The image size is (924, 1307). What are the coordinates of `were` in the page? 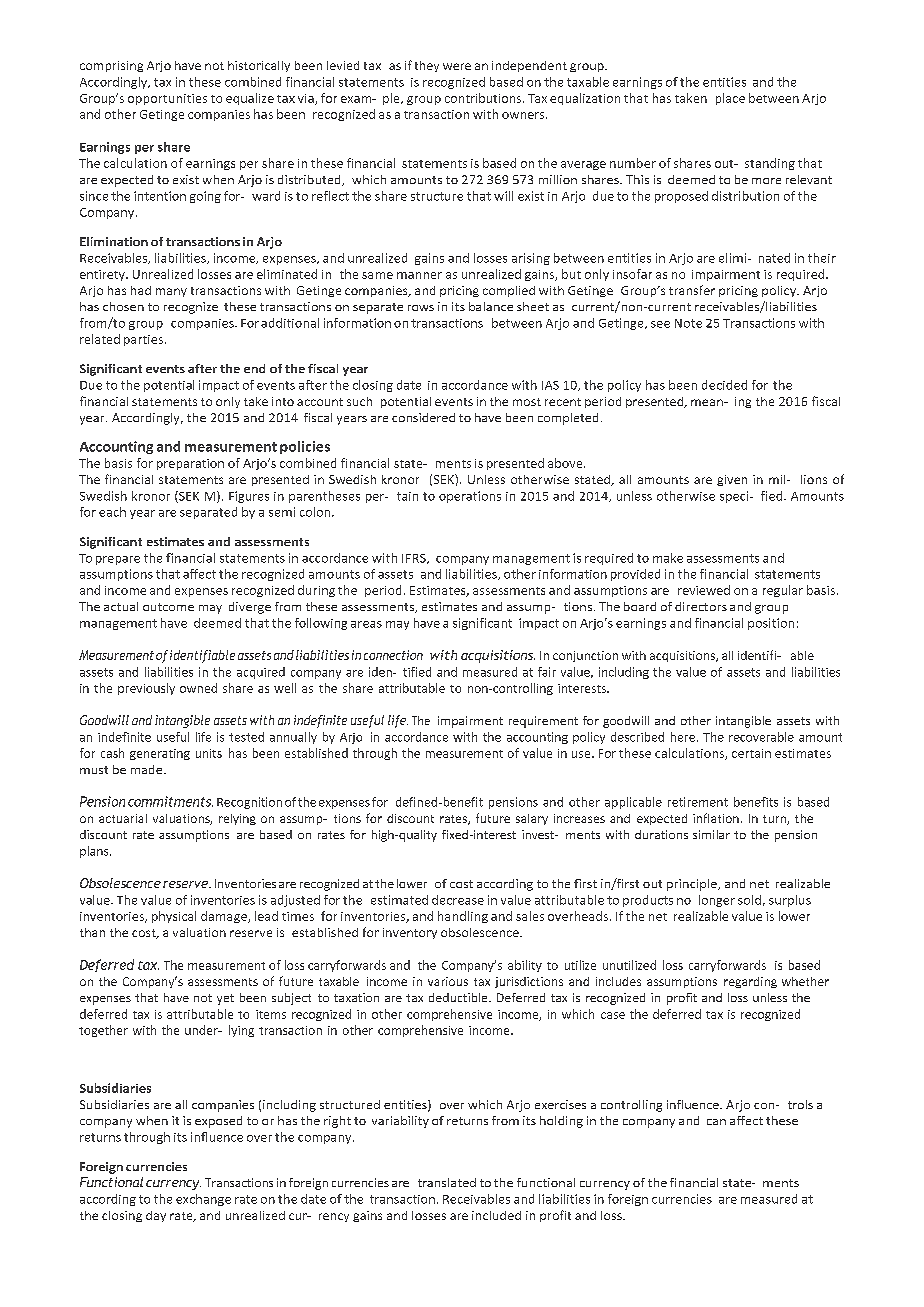 It's located at (457, 66).
